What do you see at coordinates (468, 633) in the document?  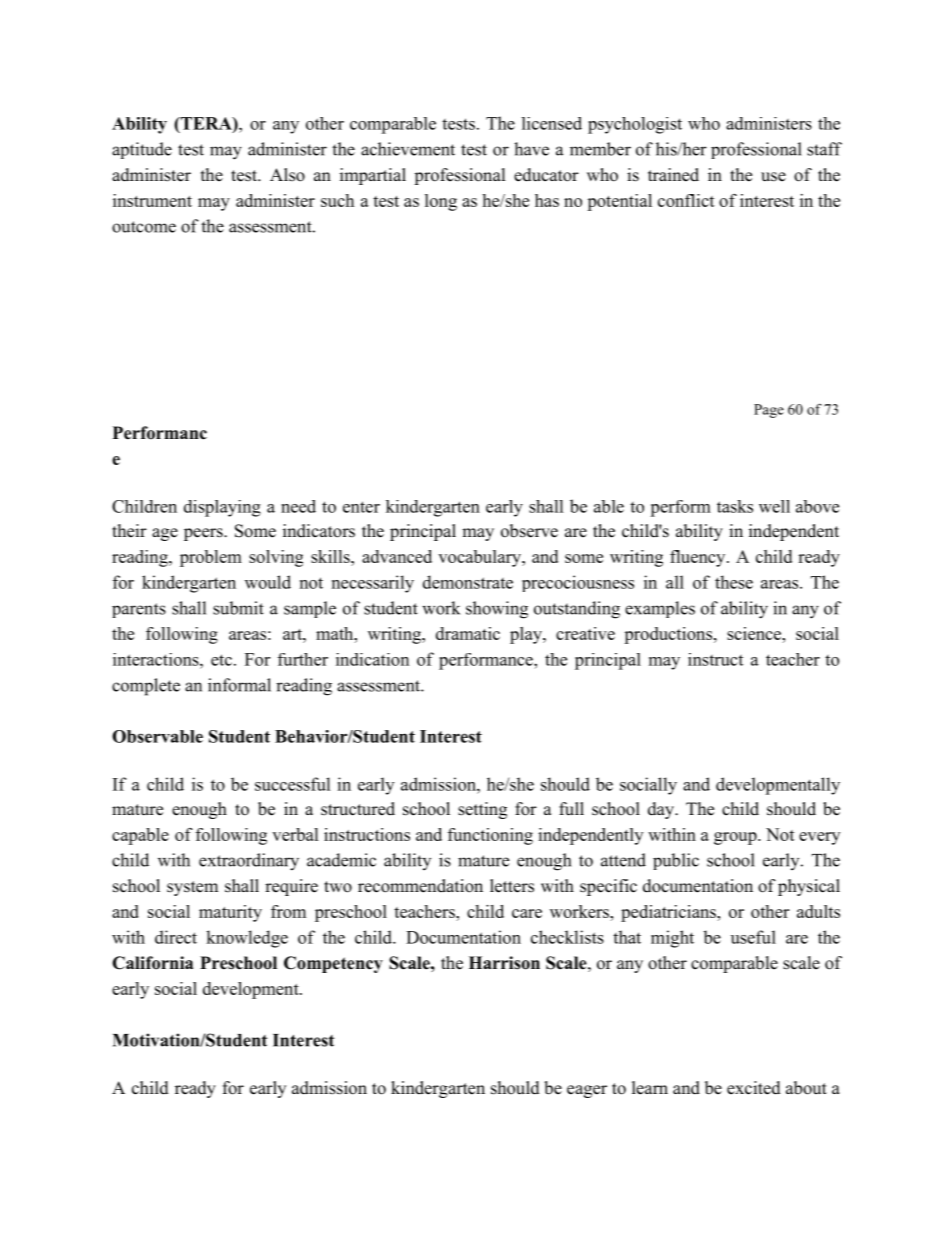 I see `dramatic` at bounding box center [468, 633].
